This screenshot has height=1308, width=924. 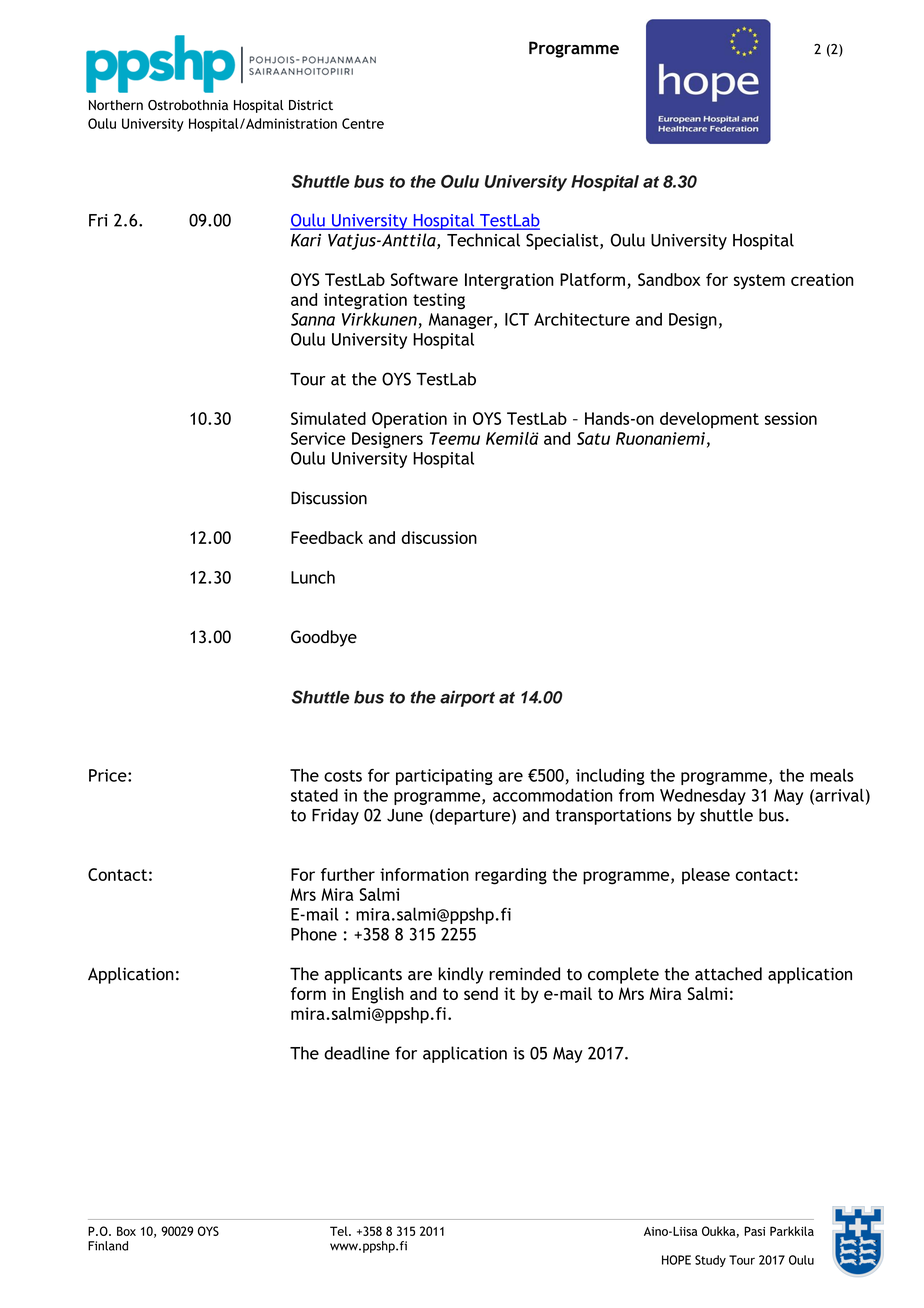 I want to click on airport, so click(x=467, y=698).
